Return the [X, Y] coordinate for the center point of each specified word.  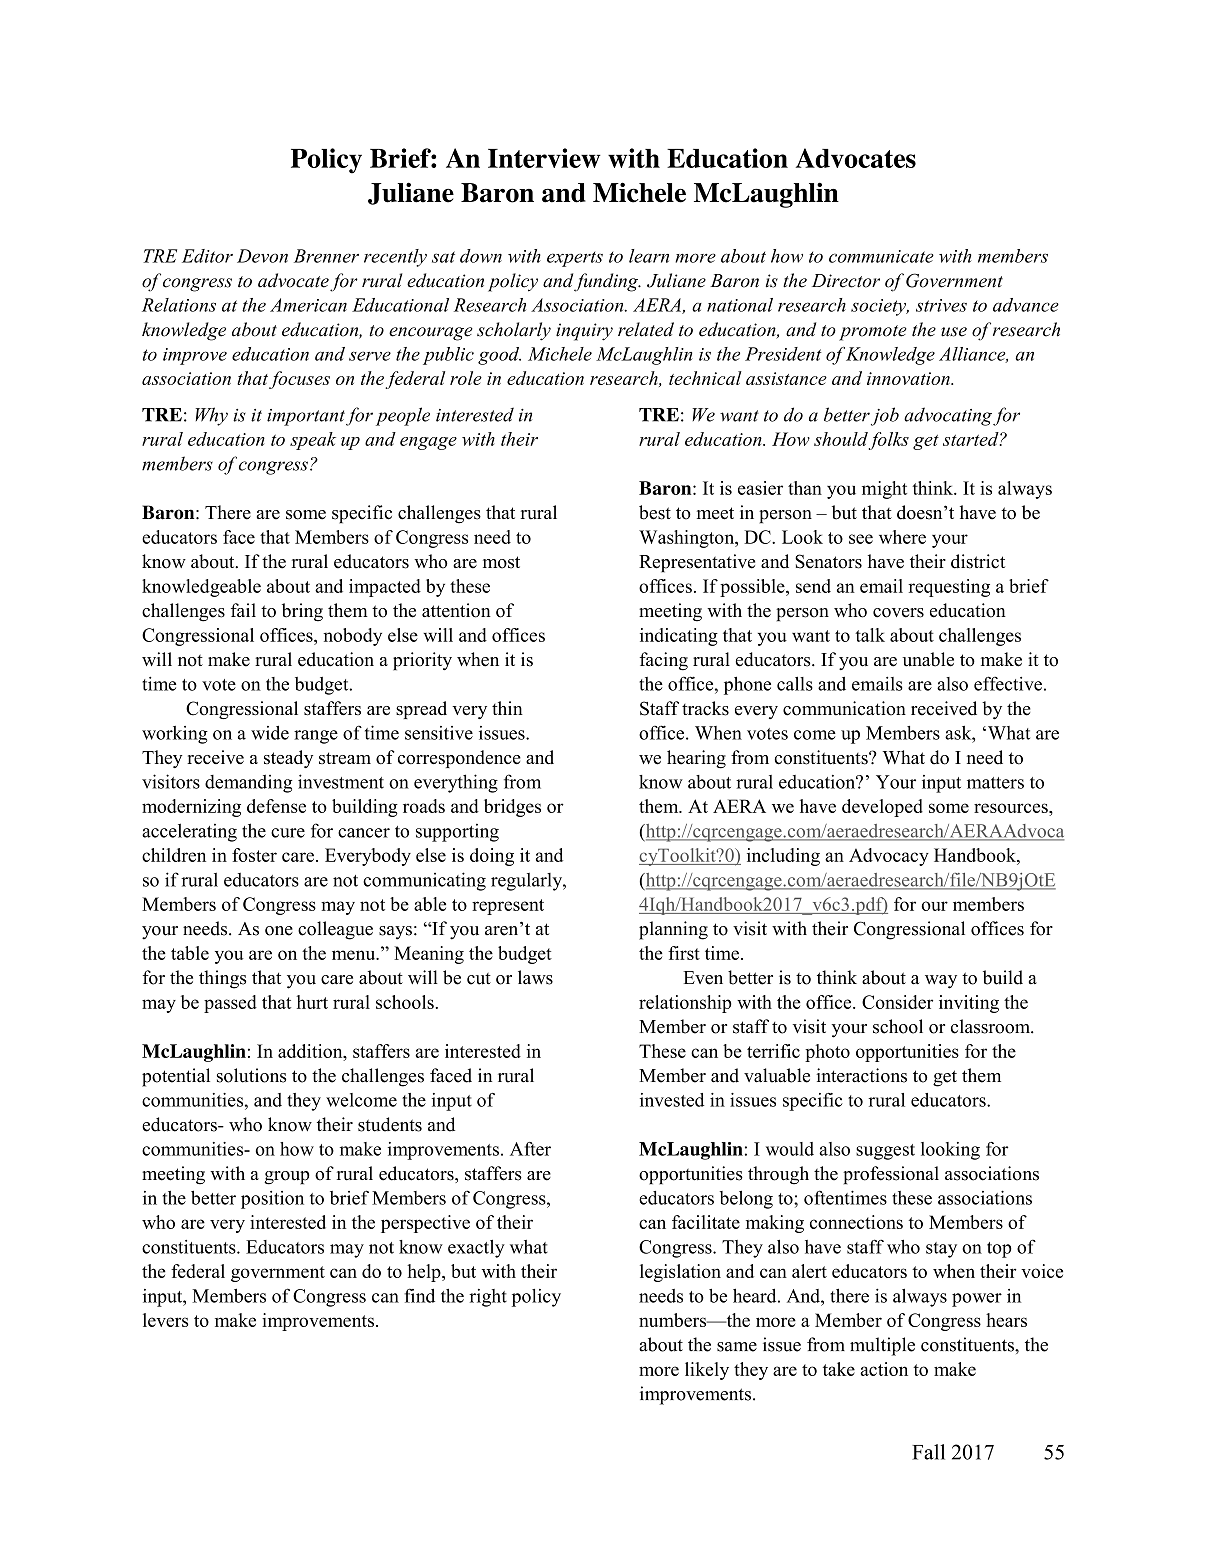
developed [882, 808]
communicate [881, 256]
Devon [262, 256]
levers [165, 1320]
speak [313, 441]
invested [672, 1100]
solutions [251, 1075]
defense [276, 806]
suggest [885, 1152]
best [655, 512]
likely [707, 1371]
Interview [544, 158]
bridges [512, 808]
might [884, 490]
